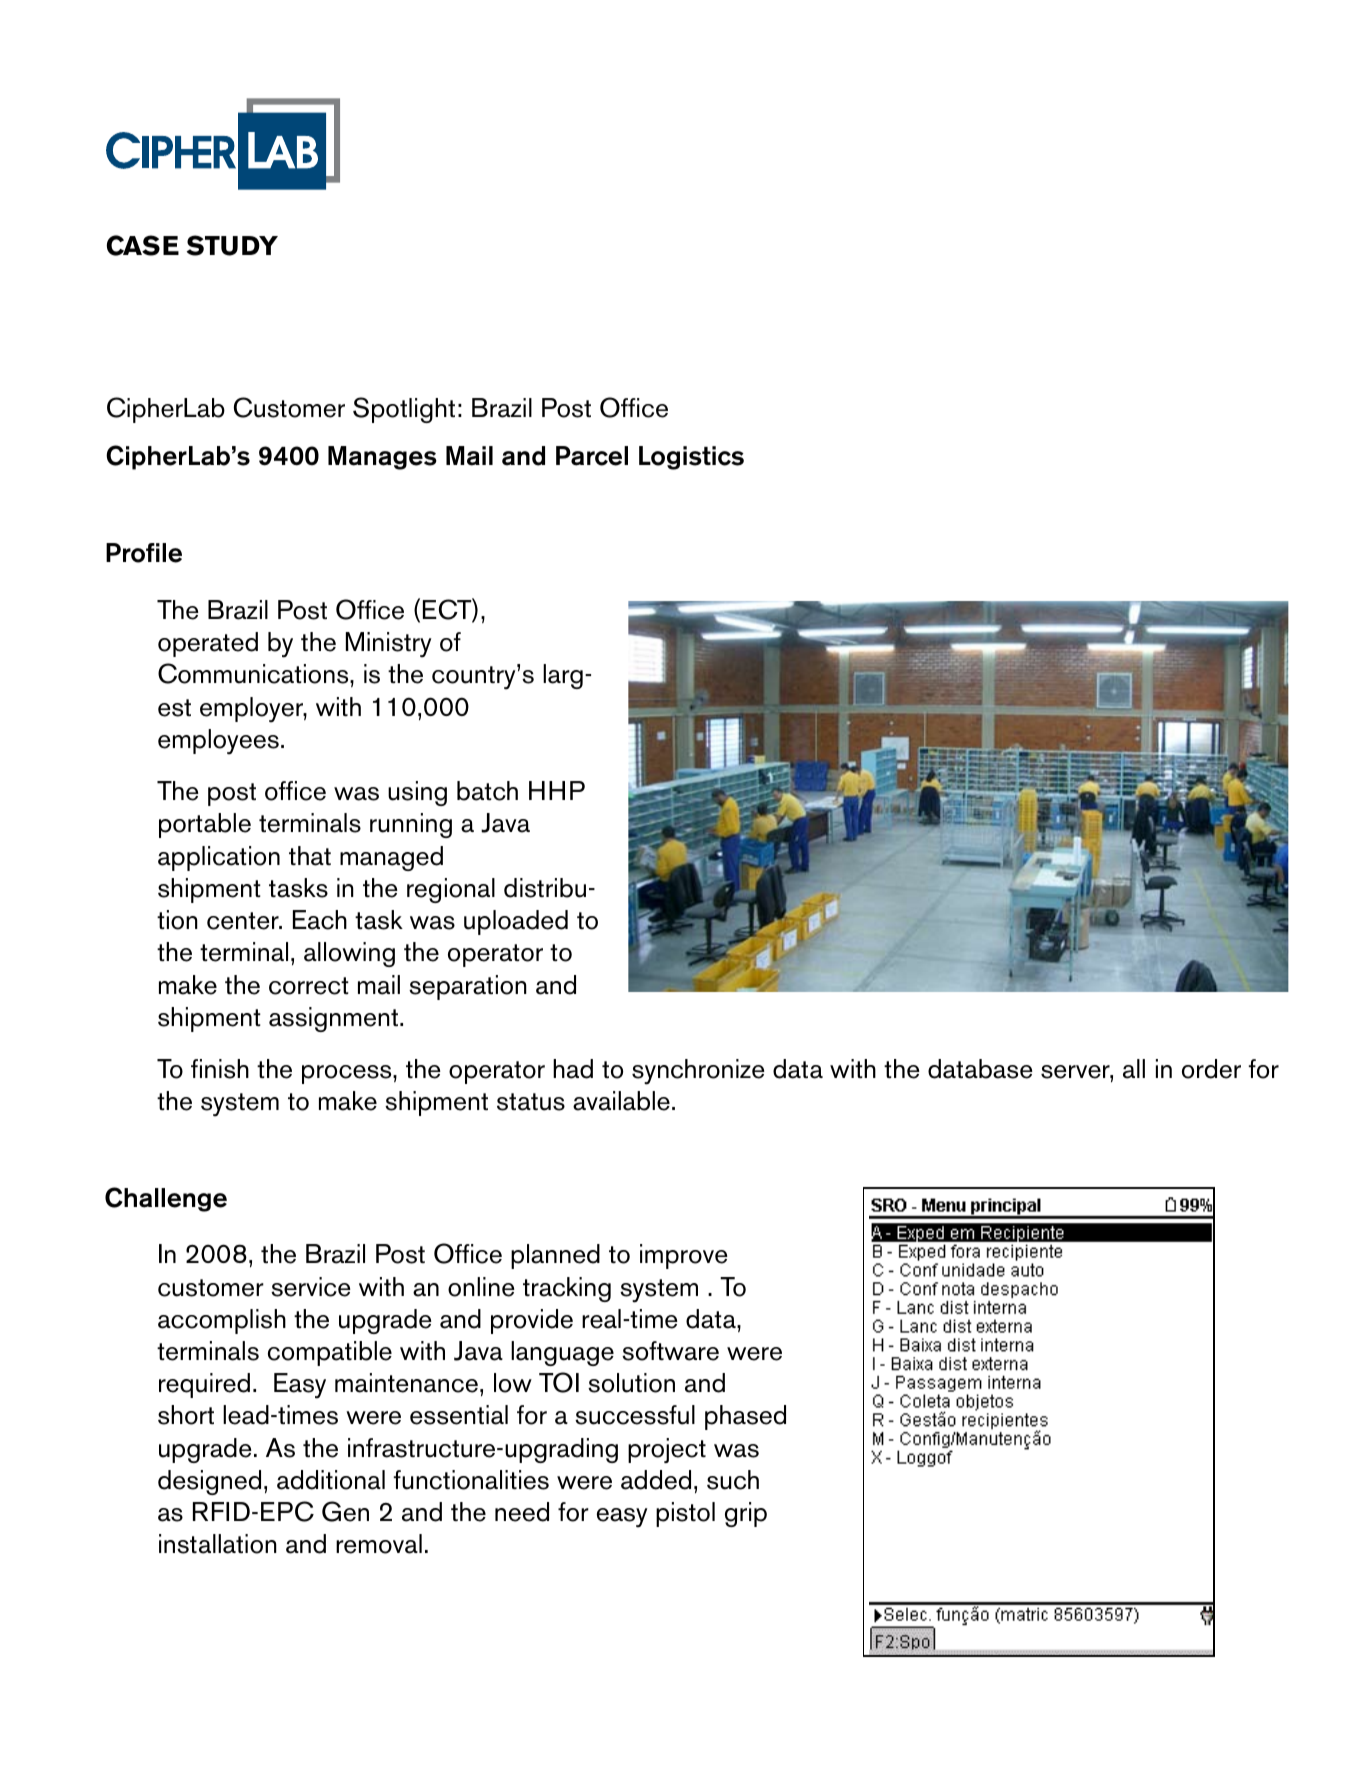 The image size is (1369, 1772). Describe the element at coordinates (166, 1199) in the screenshot. I see `Challenge` at that location.
